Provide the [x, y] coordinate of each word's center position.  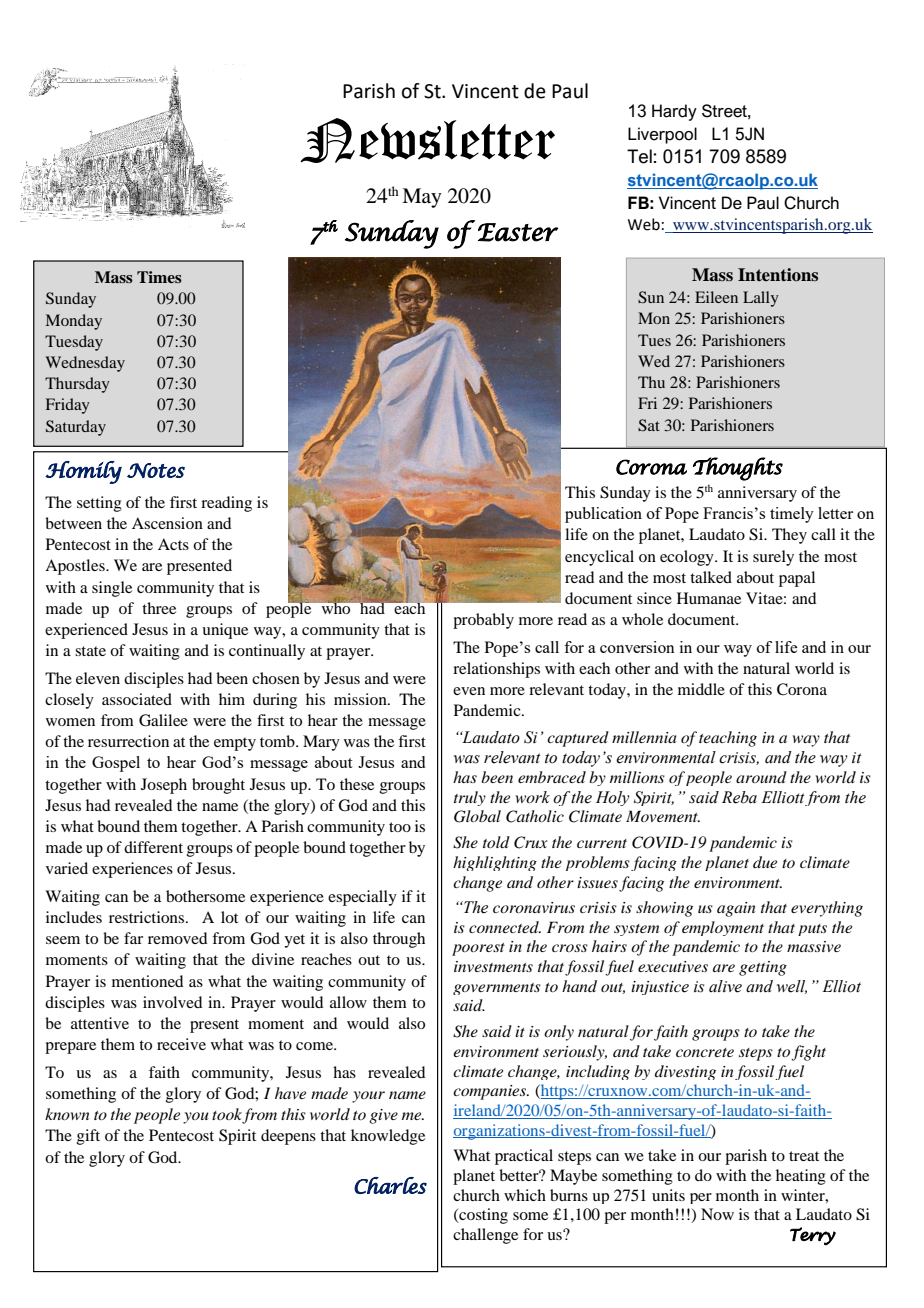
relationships [496, 670]
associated [137, 699]
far [133, 938]
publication [603, 515]
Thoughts [738, 469]
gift [88, 1137]
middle [701, 689]
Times [159, 277]
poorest [478, 949]
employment [723, 928]
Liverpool [662, 135]
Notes [156, 470]
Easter [518, 232]
